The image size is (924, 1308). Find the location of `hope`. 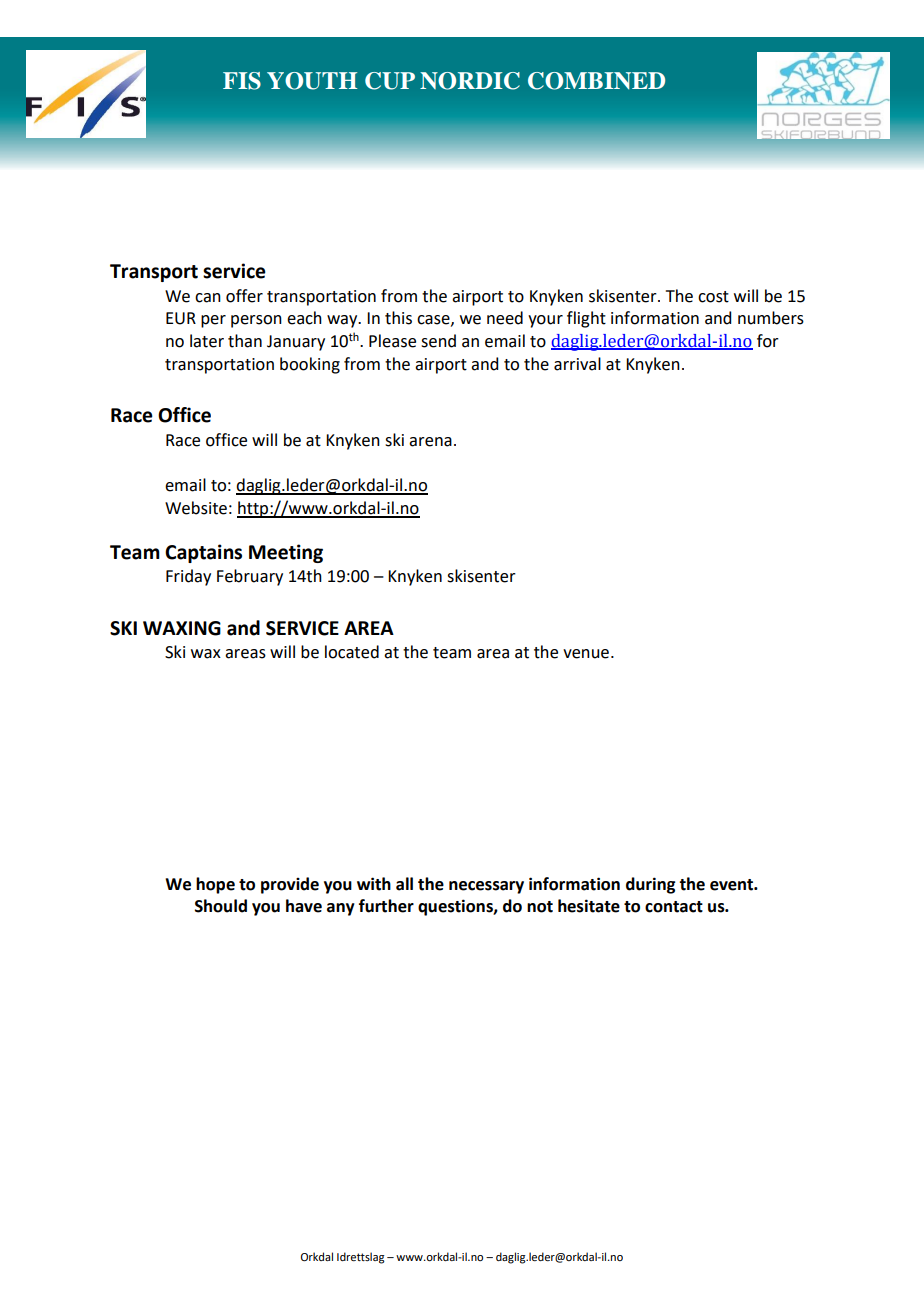

hope is located at coordinates (215, 885).
